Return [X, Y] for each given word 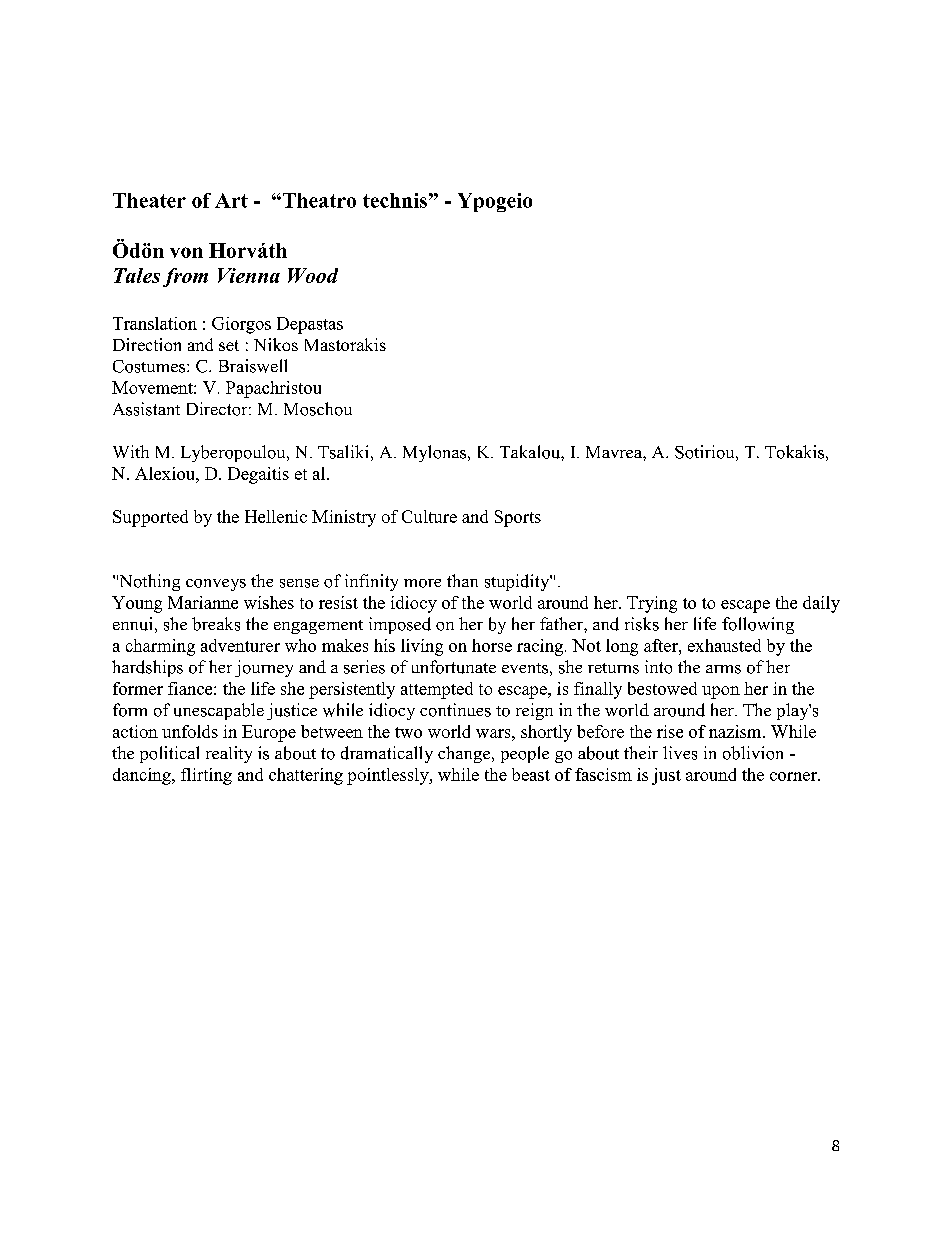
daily [821, 604]
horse [492, 645]
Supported [150, 518]
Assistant [146, 409]
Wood [313, 275]
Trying [652, 604]
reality [229, 754]
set [229, 345]
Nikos [276, 344]
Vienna [249, 275]
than [462, 580]
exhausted [724, 645]
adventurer [240, 645]
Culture [429, 516]
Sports [518, 518]
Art [231, 200]
